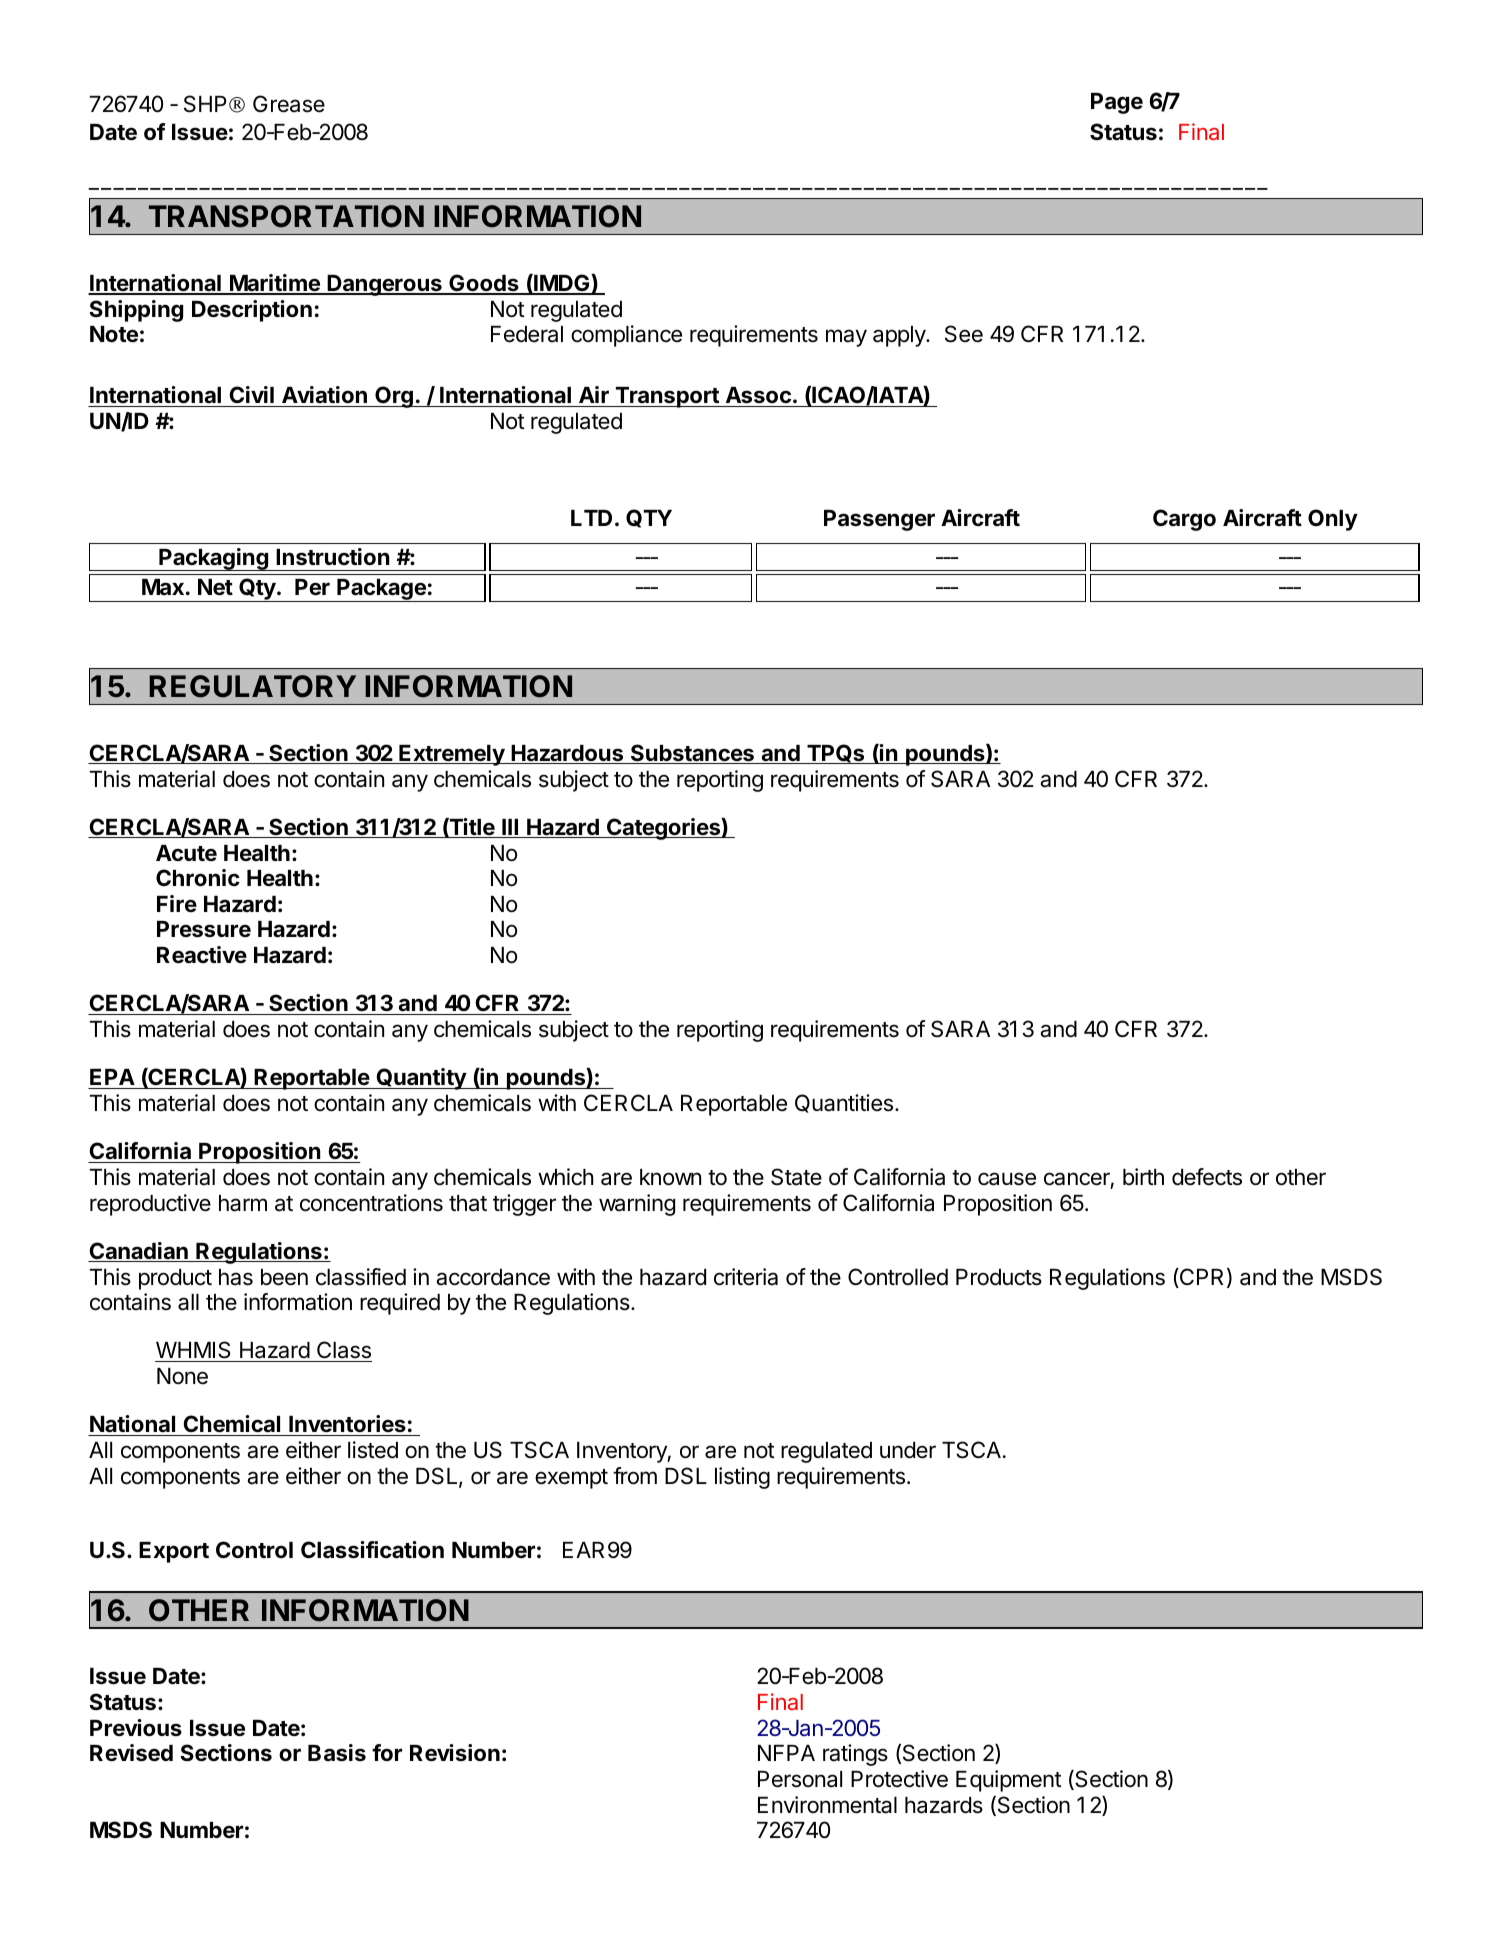  Describe the element at coordinates (626, 336) in the page. I see `compliance` at that location.
